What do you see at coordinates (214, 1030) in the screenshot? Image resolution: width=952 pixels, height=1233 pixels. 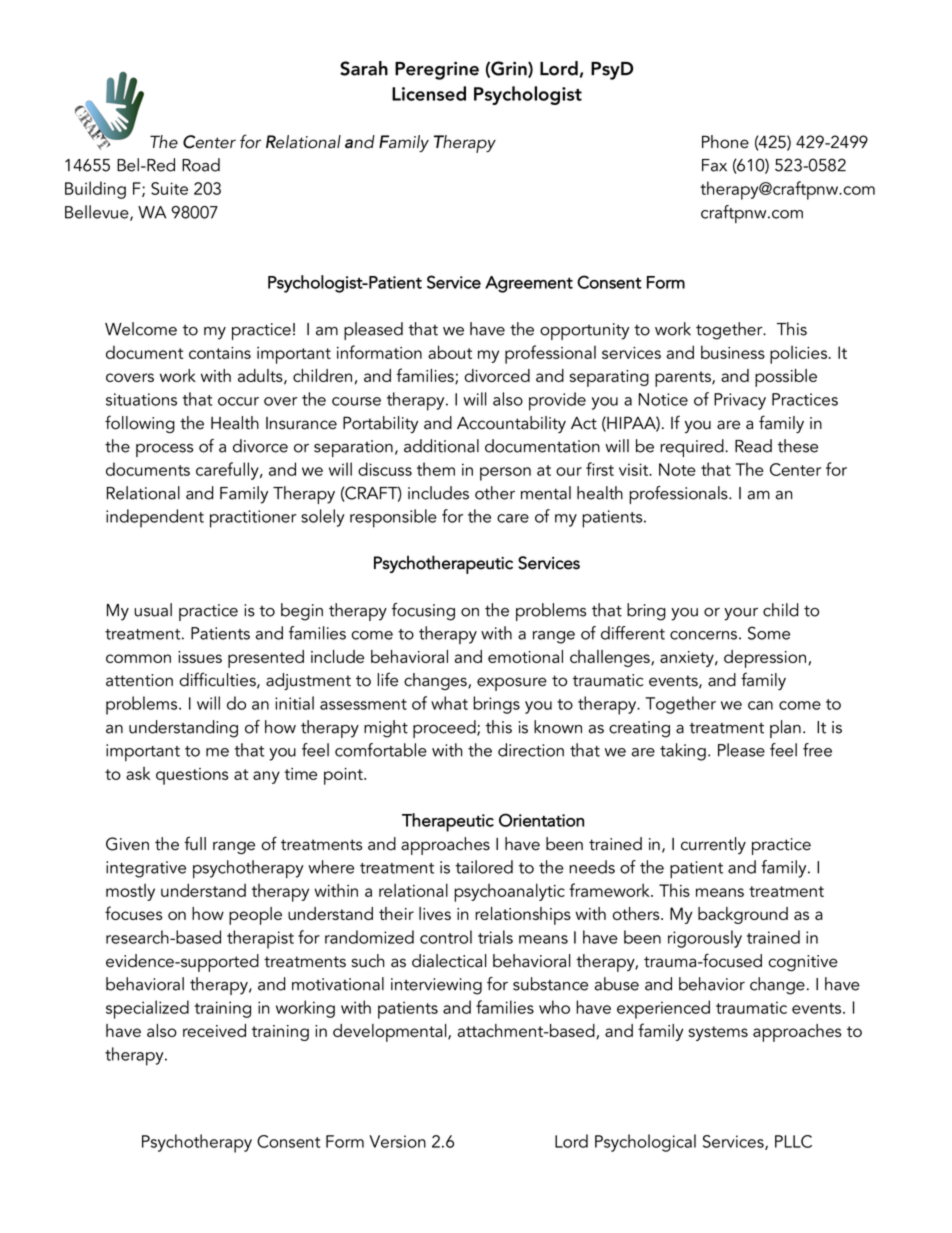 I see `received` at bounding box center [214, 1030].
